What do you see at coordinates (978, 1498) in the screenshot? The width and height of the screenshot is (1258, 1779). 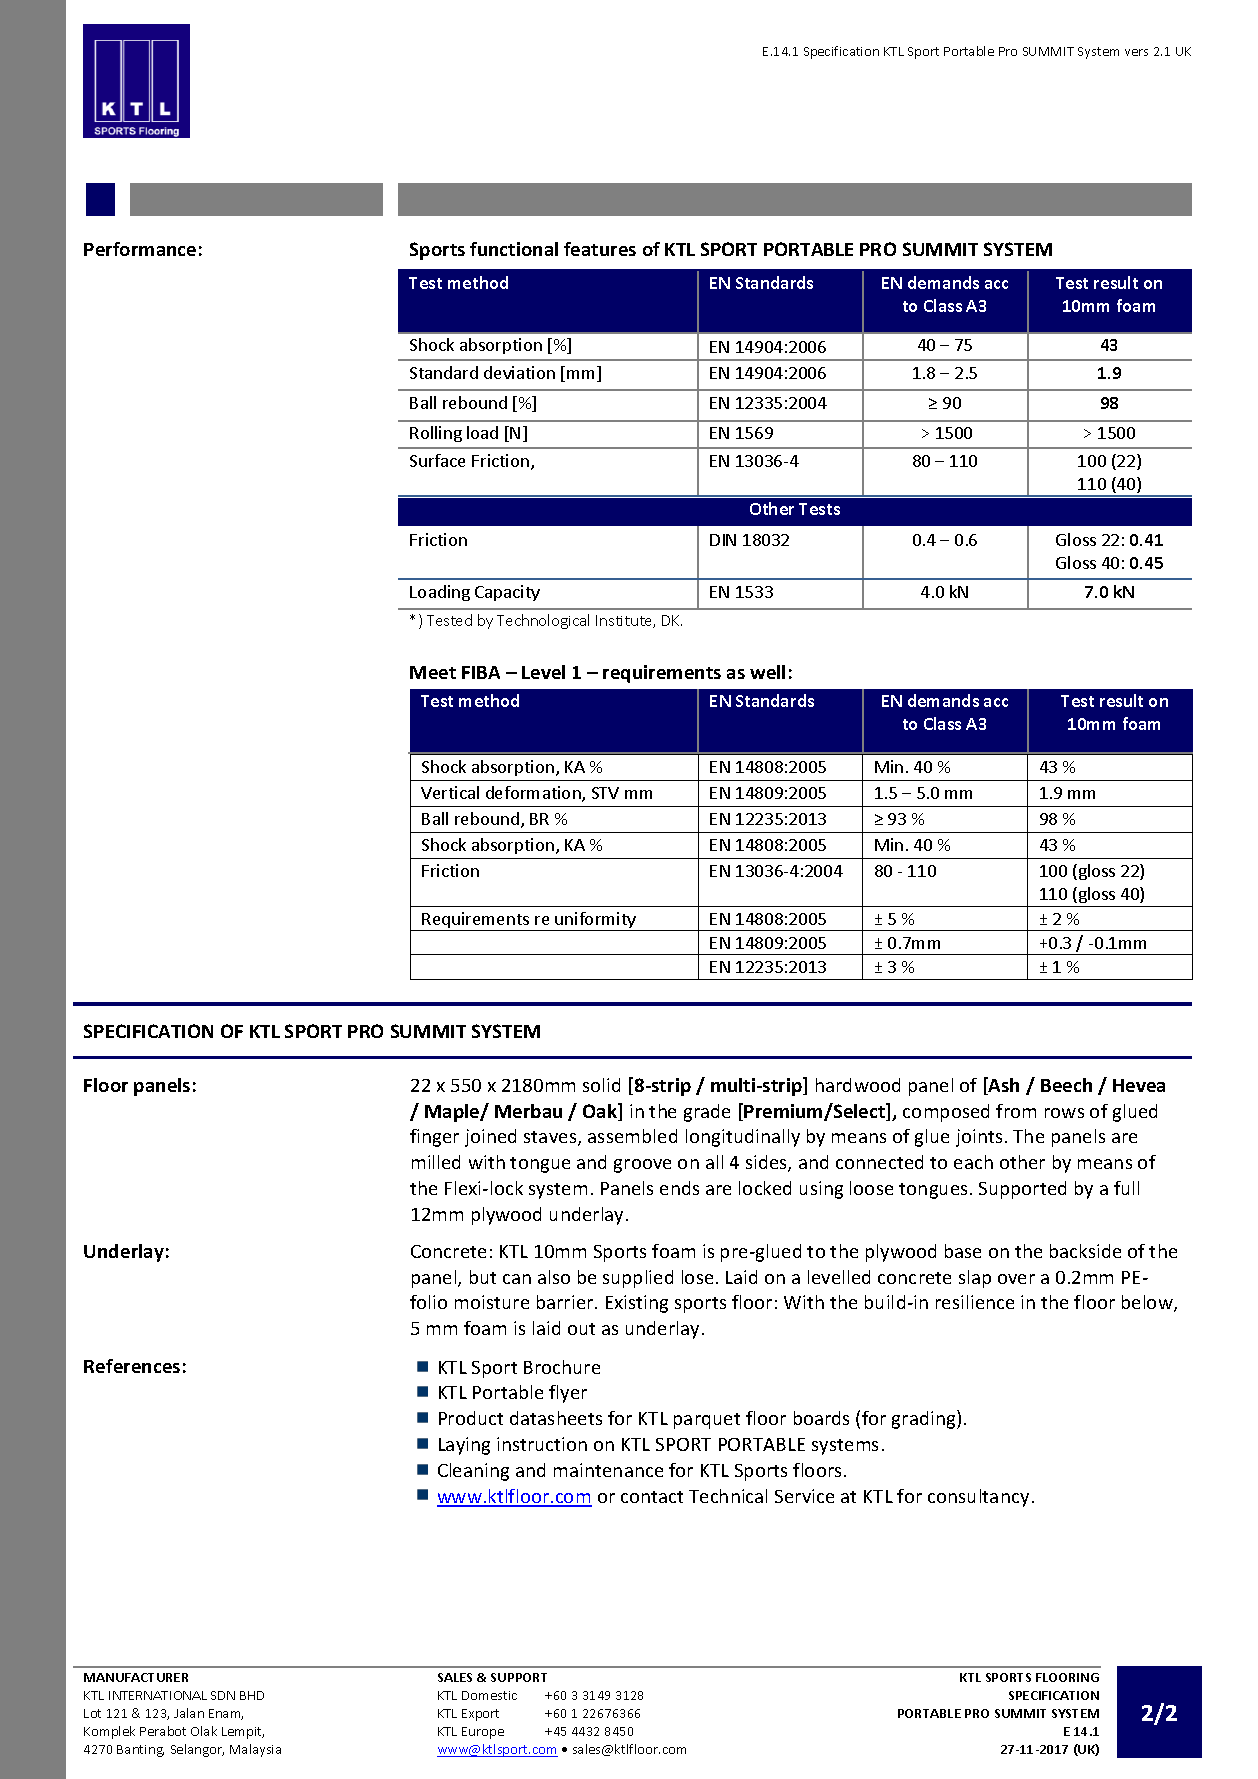 I see `consultancy` at bounding box center [978, 1498].
